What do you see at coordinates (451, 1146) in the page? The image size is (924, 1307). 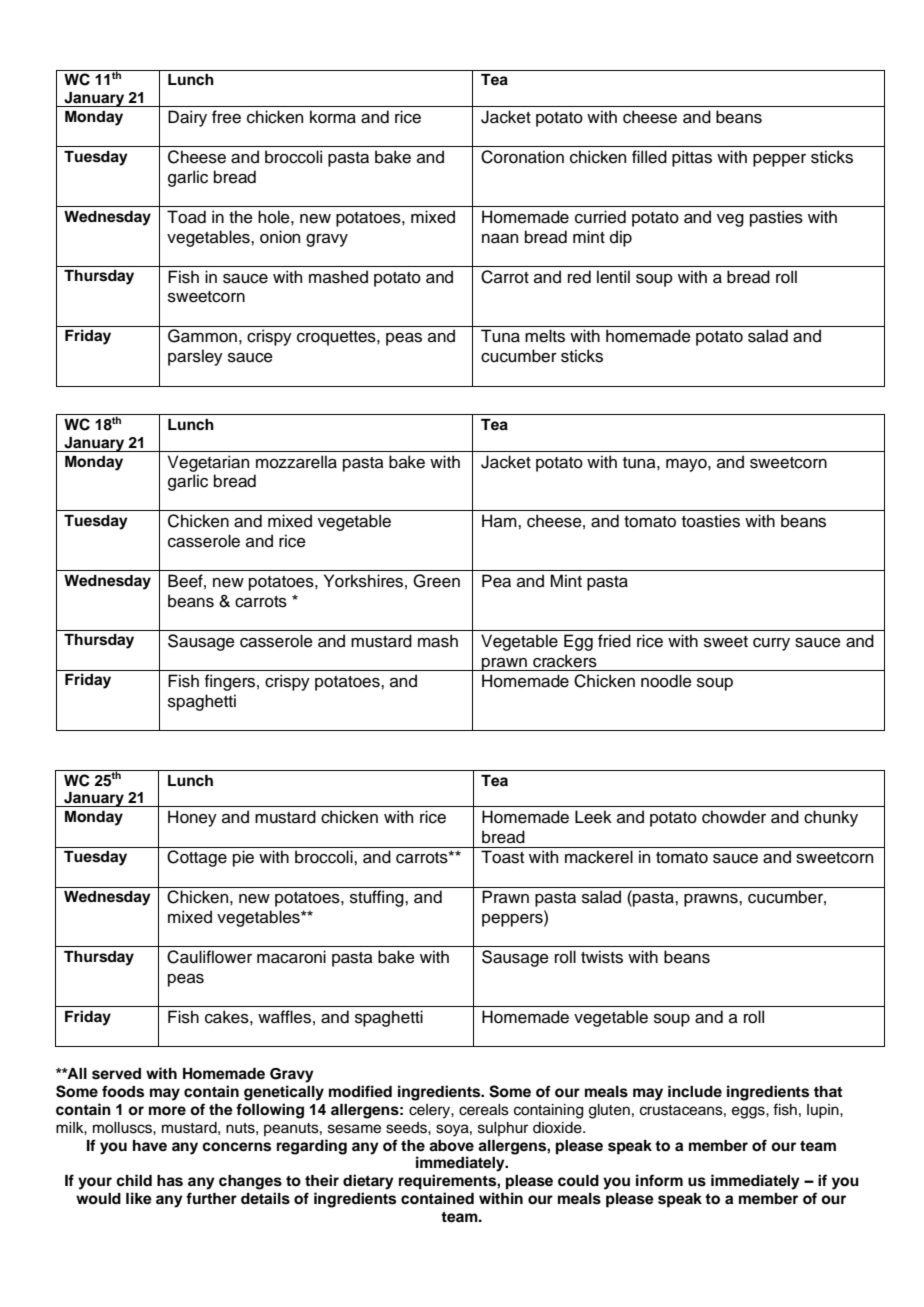 I see `above` at bounding box center [451, 1146].
